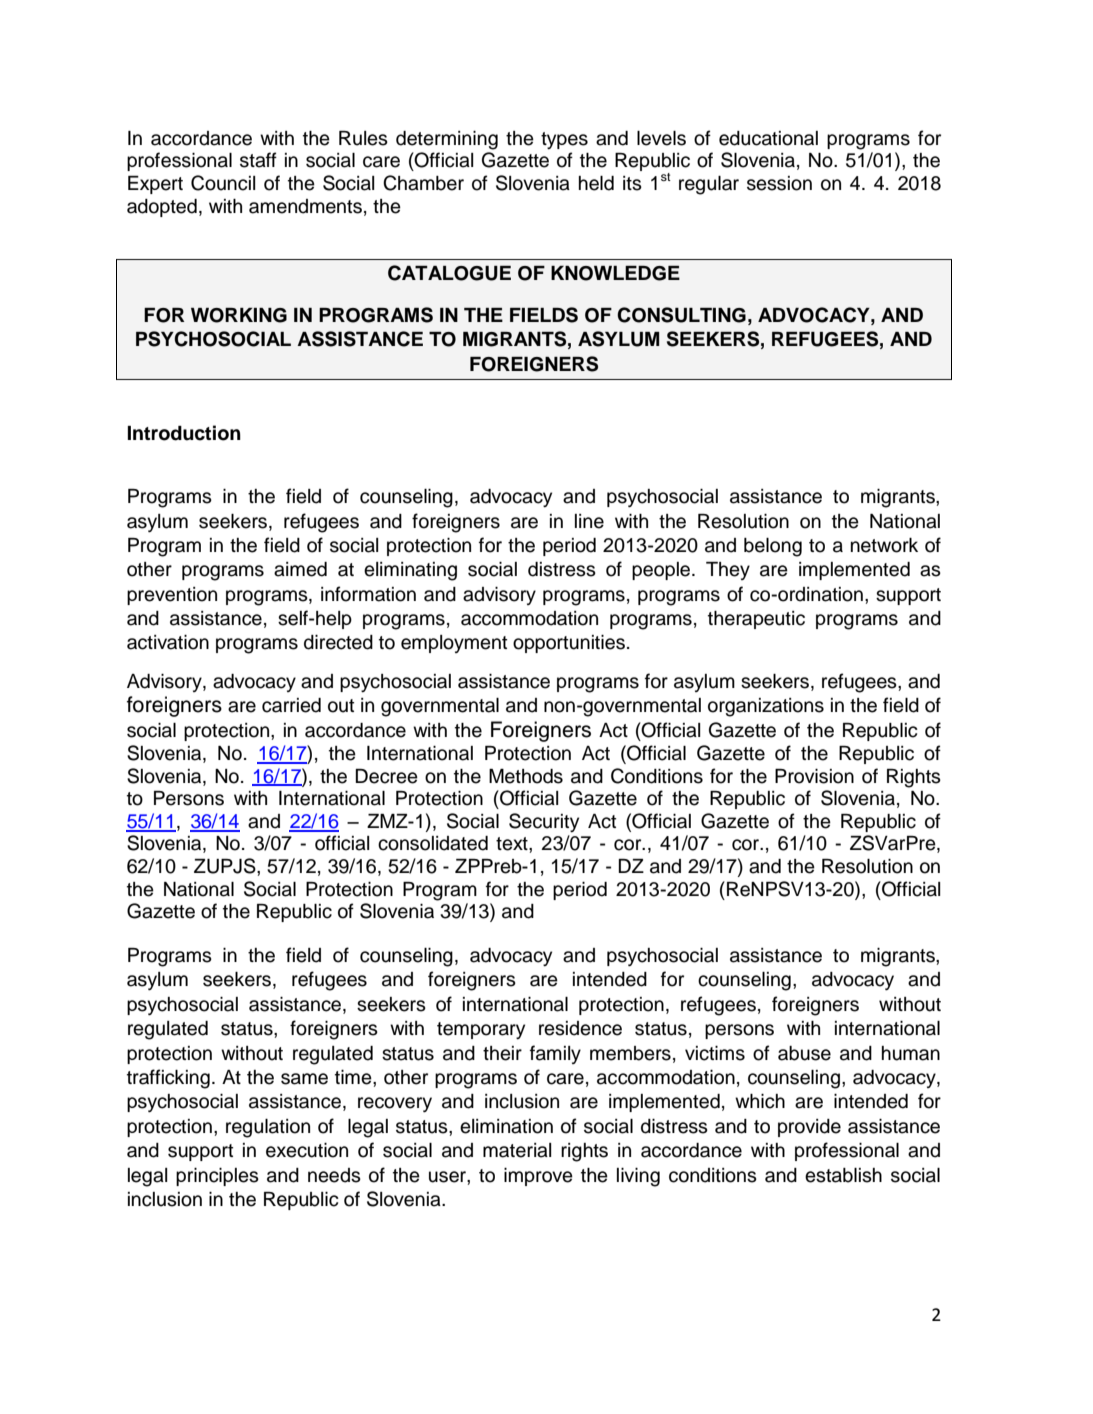 The image size is (1093, 1414). What do you see at coordinates (544, 823) in the page?
I see `Security` at bounding box center [544, 823].
